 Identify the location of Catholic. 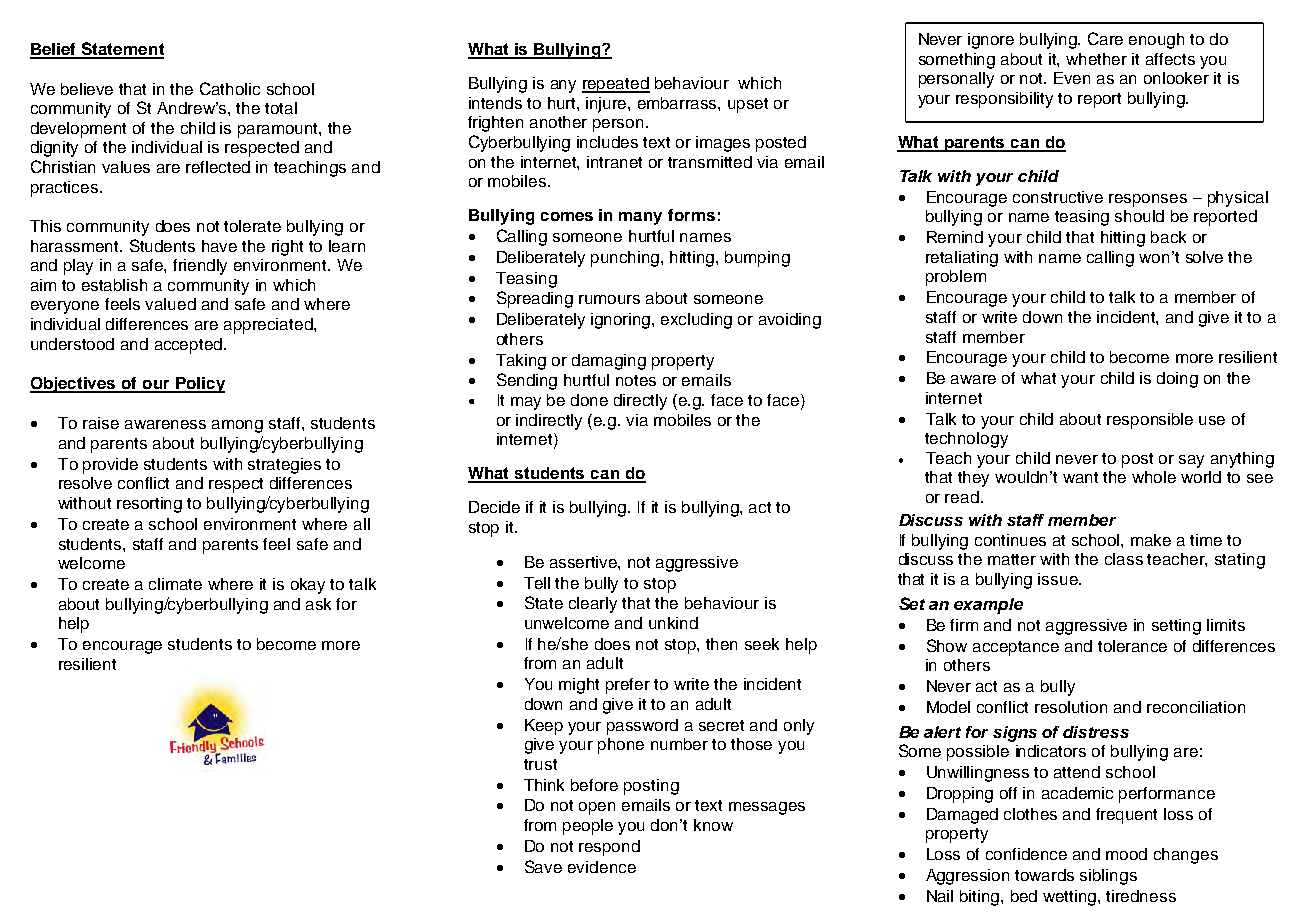
(230, 88).
